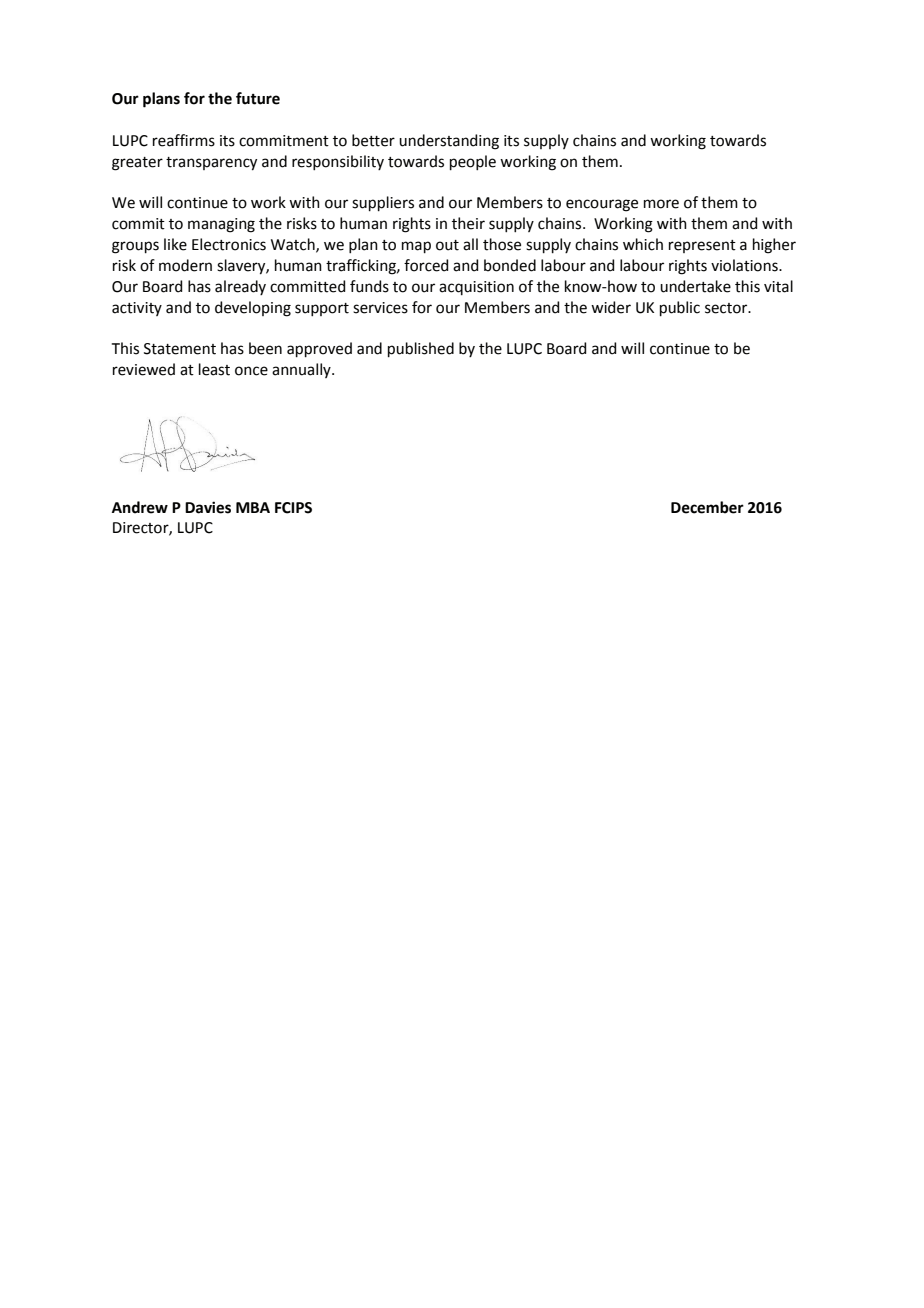  I want to click on violations, so click(745, 265).
